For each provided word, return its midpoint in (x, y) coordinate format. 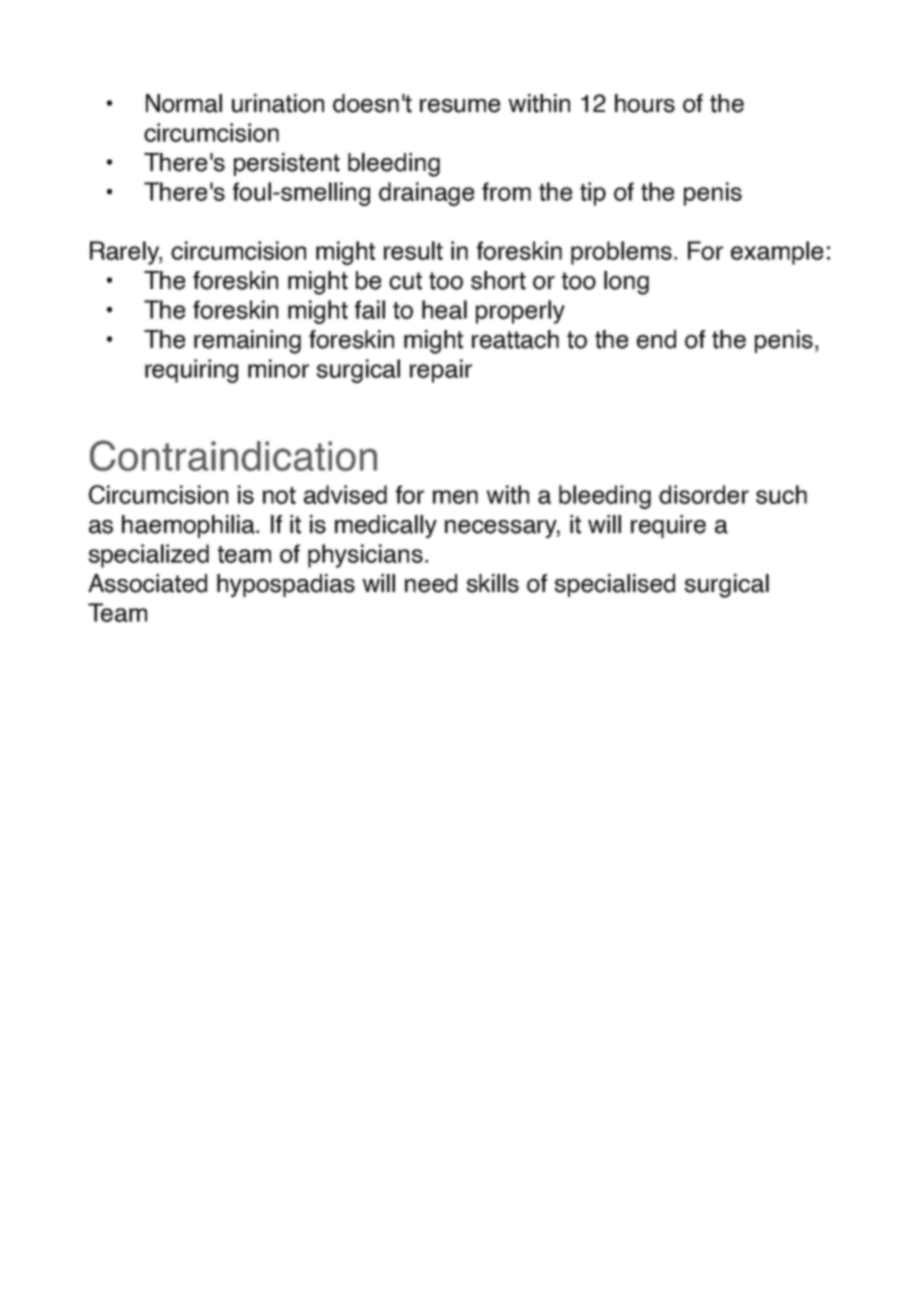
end (656, 339)
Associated (147, 583)
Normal (184, 103)
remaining (247, 342)
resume (460, 106)
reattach (515, 339)
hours (645, 103)
